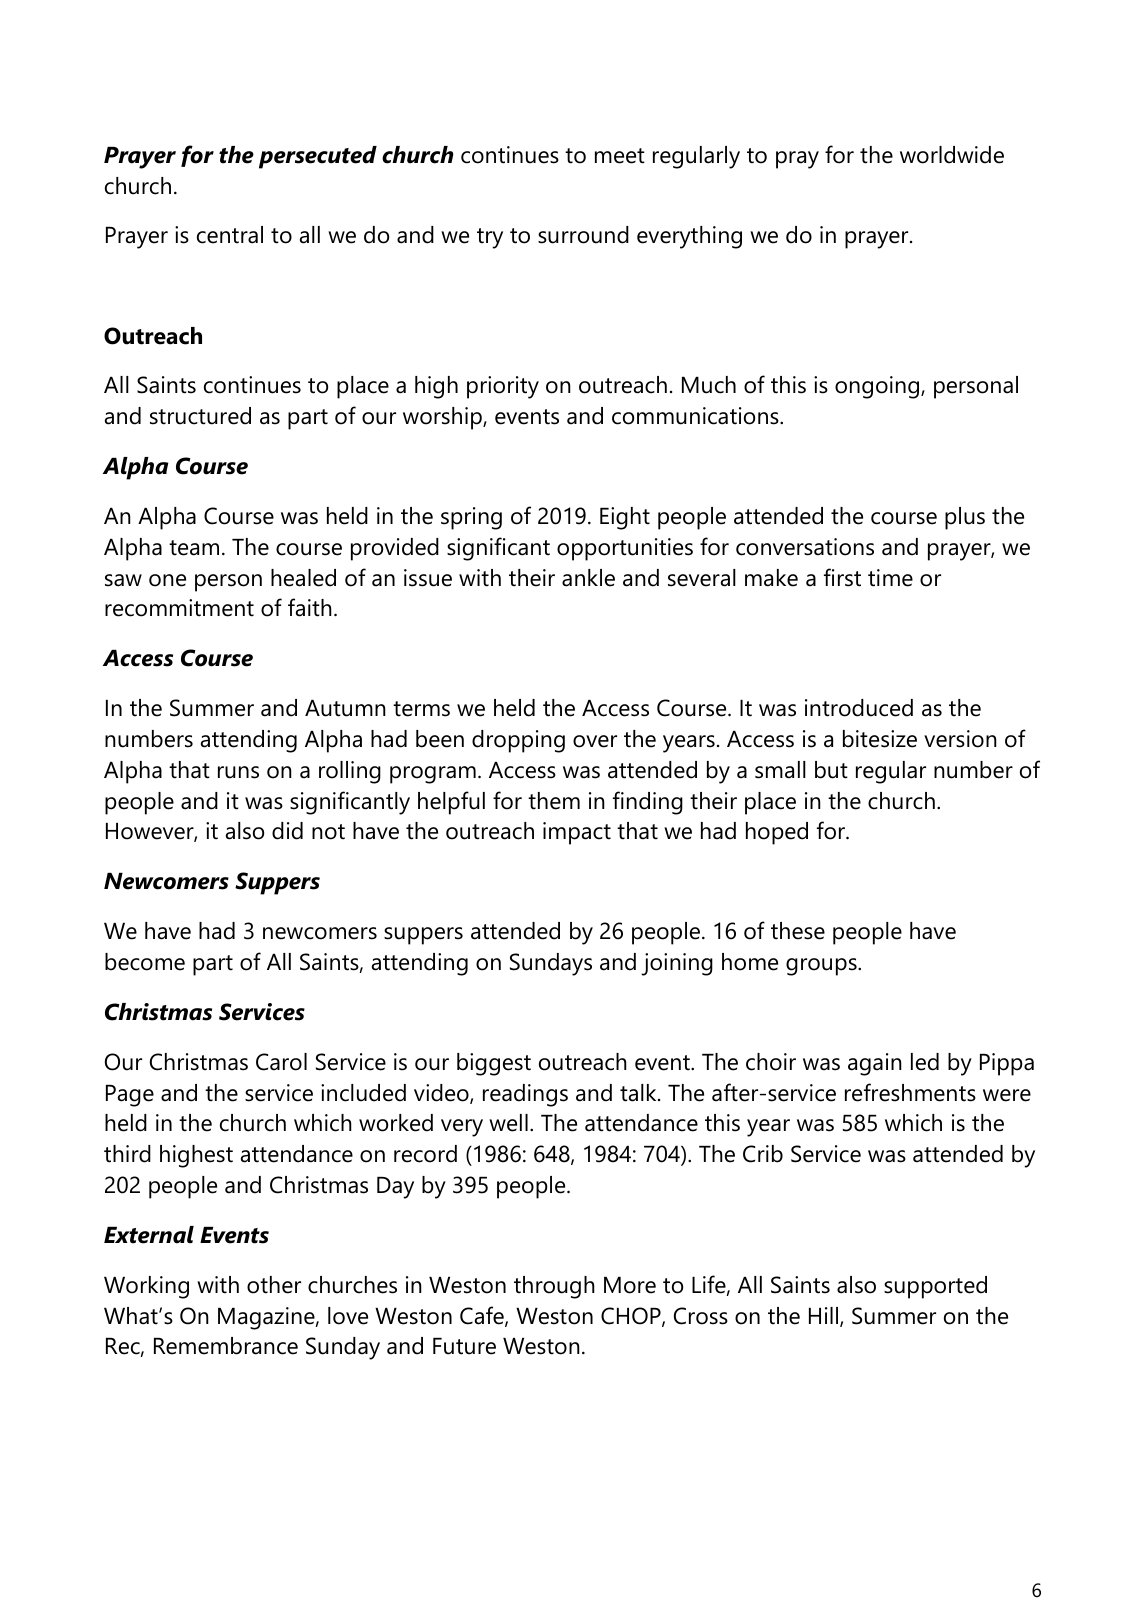 The image size is (1146, 1621). What do you see at coordinates (226, 1346) in the page?
I see `Remembrance` at bounding box center [226, 1346].
